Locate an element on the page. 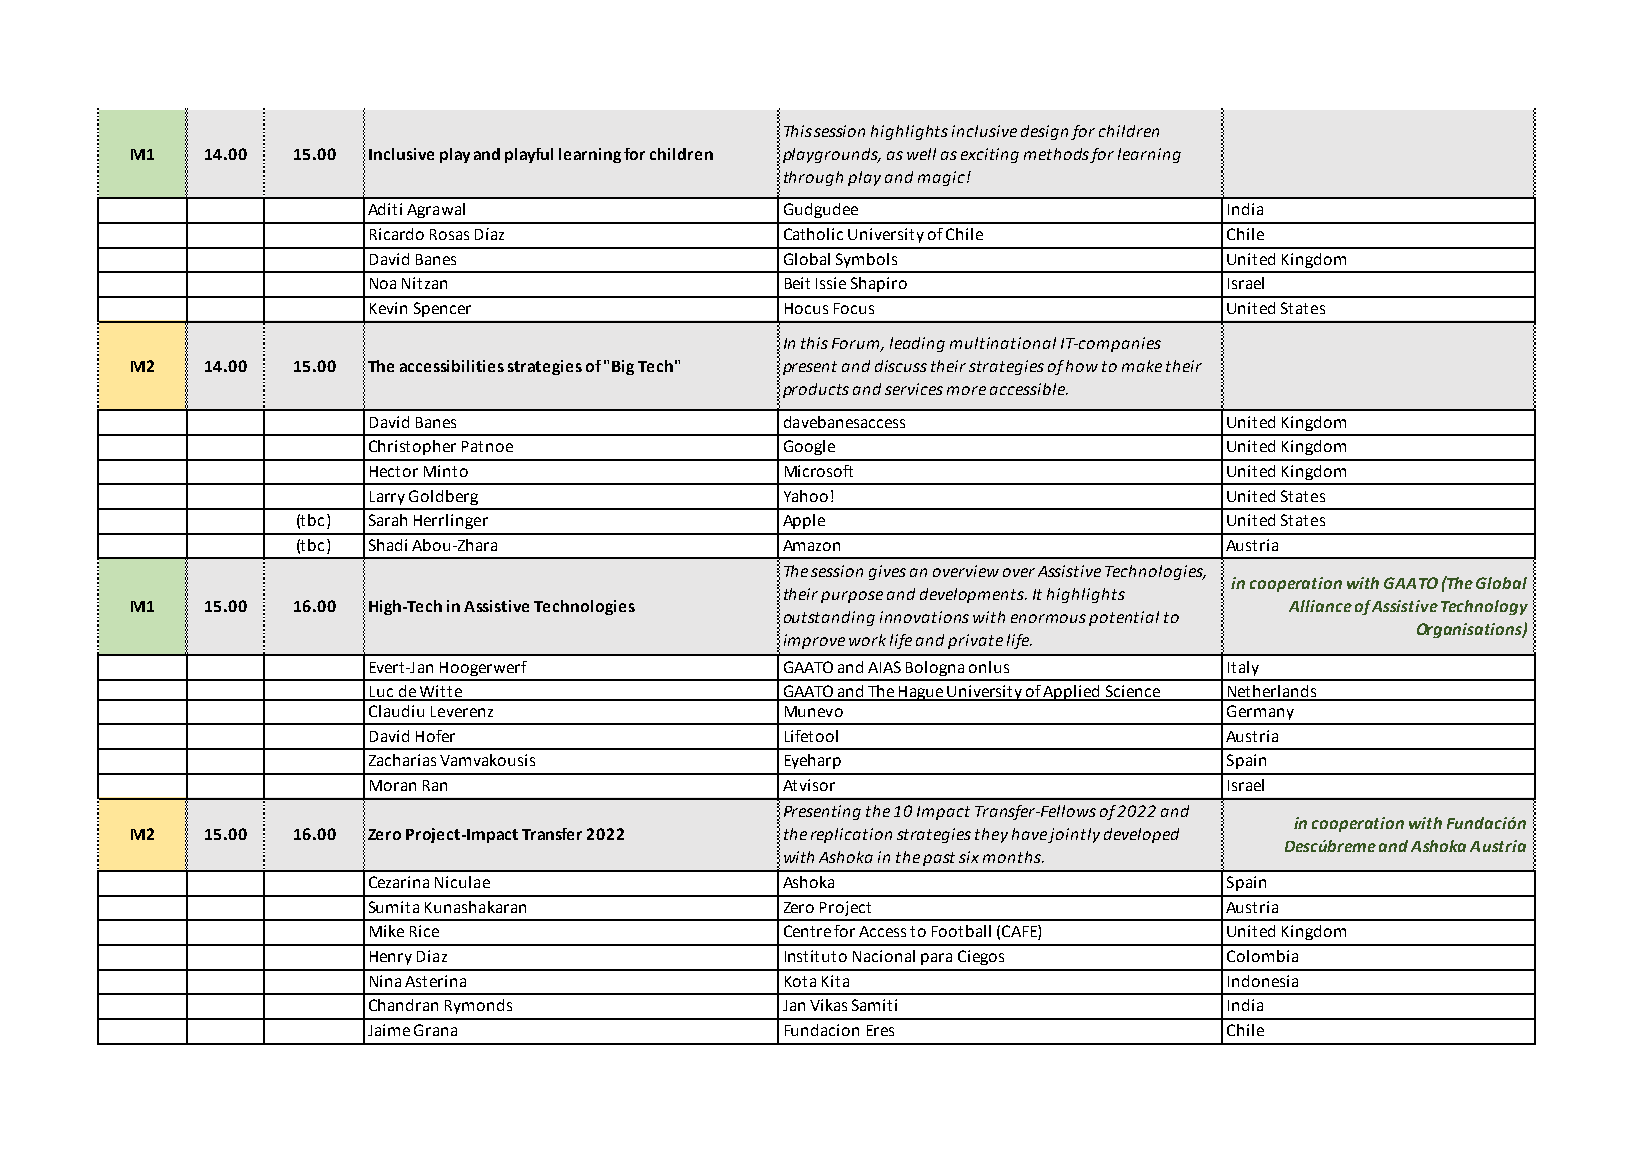 The height and width of the document is (1165, 1648). methods is located at coordinates (1056, 154).
